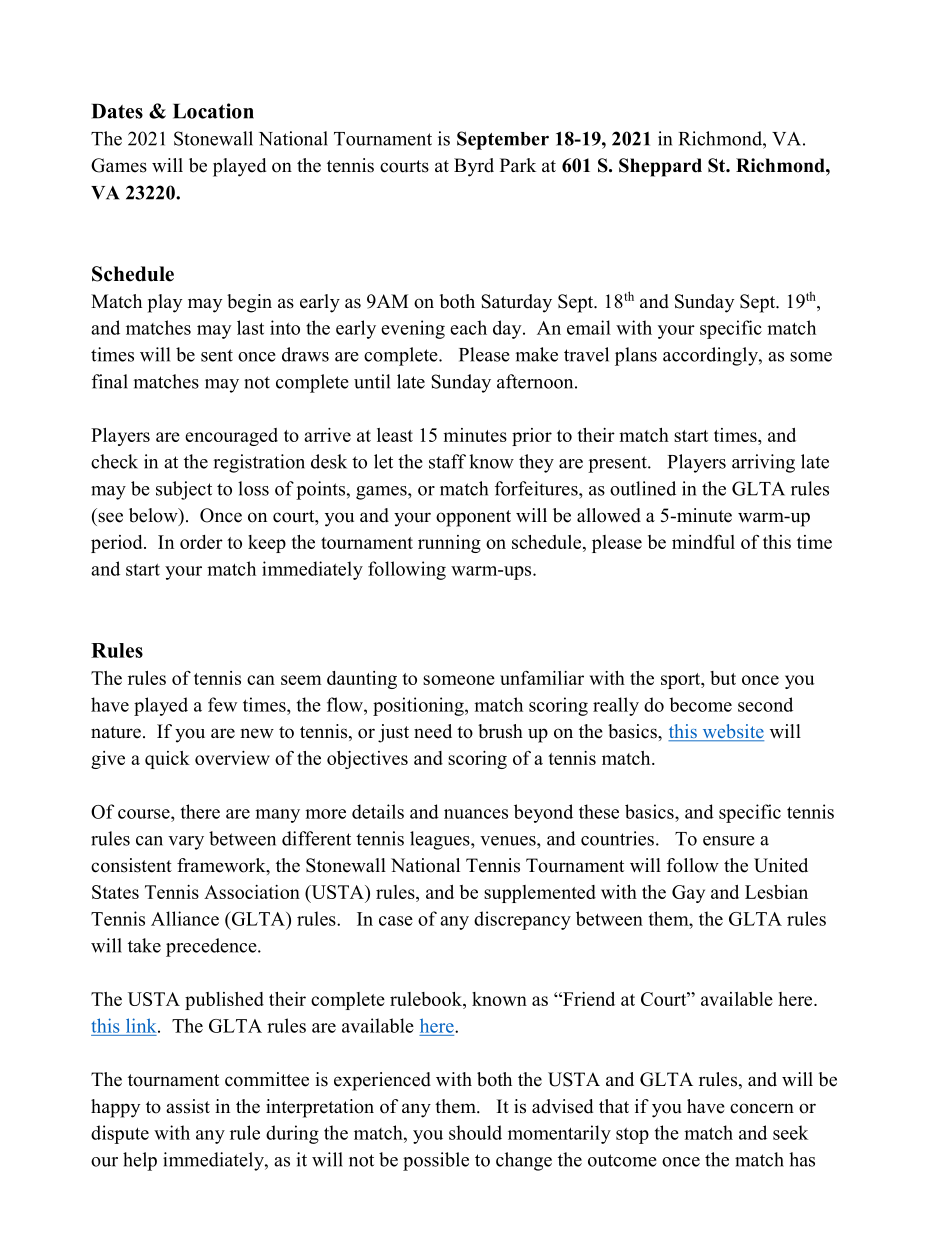  Describe the element at coordinates (475, 1132) in the image. I see `should` at that location.
